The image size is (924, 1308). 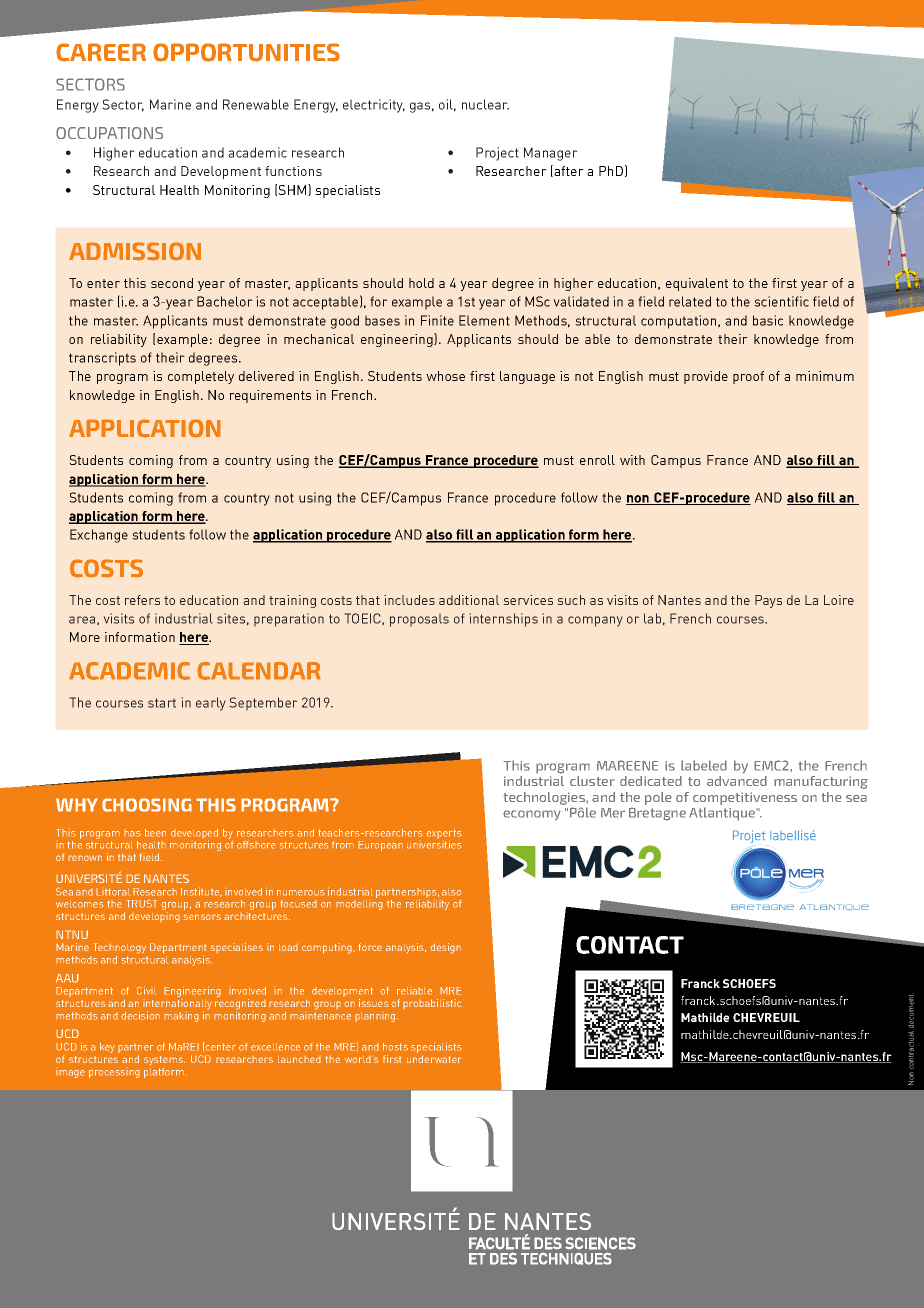 What do you see at coordinates (164, 1060) in the screenshot?
I see `systems` at bounding box center [164, 1060].
